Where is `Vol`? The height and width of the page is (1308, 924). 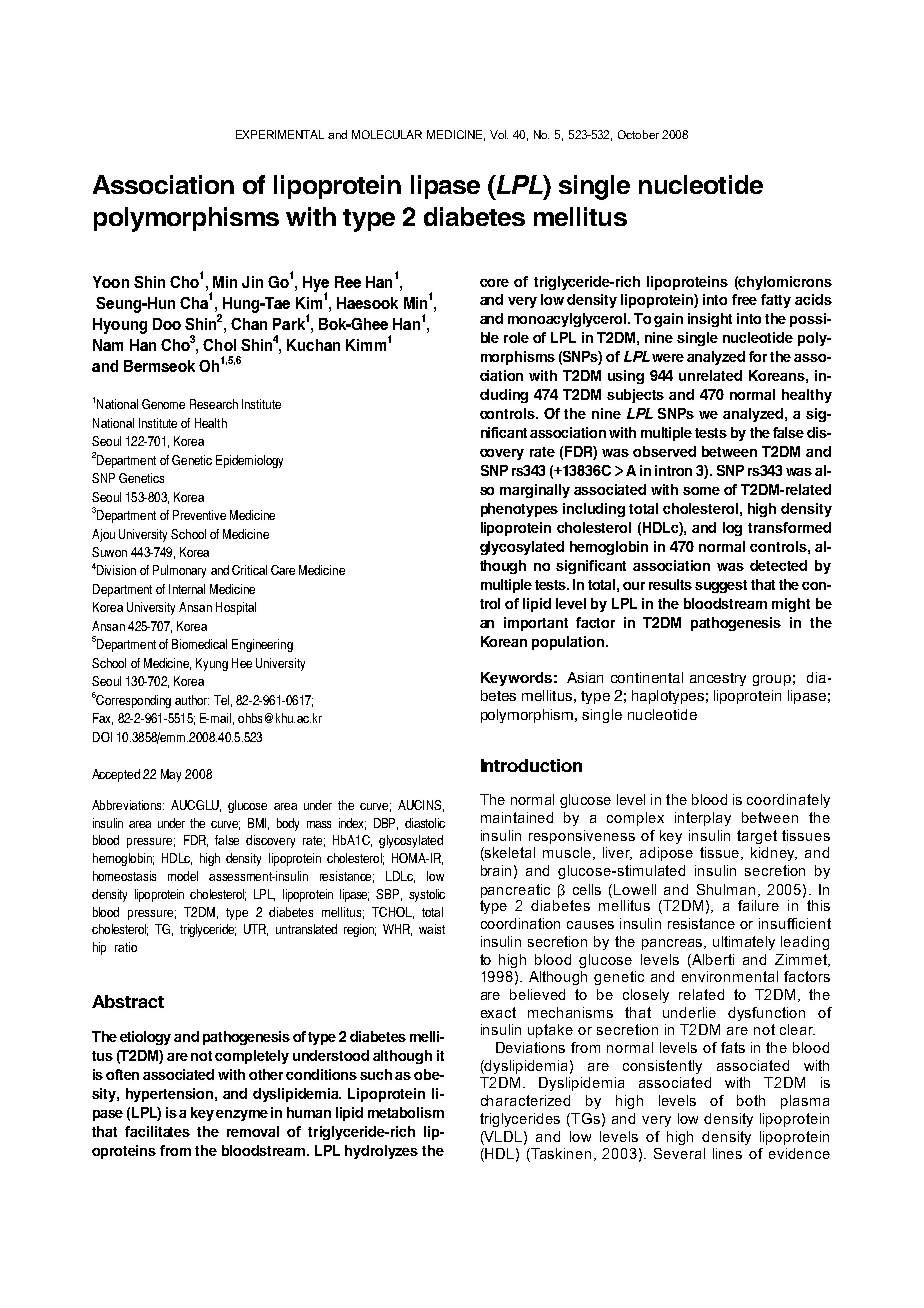 Vol is located at coordinates (499, 134).
